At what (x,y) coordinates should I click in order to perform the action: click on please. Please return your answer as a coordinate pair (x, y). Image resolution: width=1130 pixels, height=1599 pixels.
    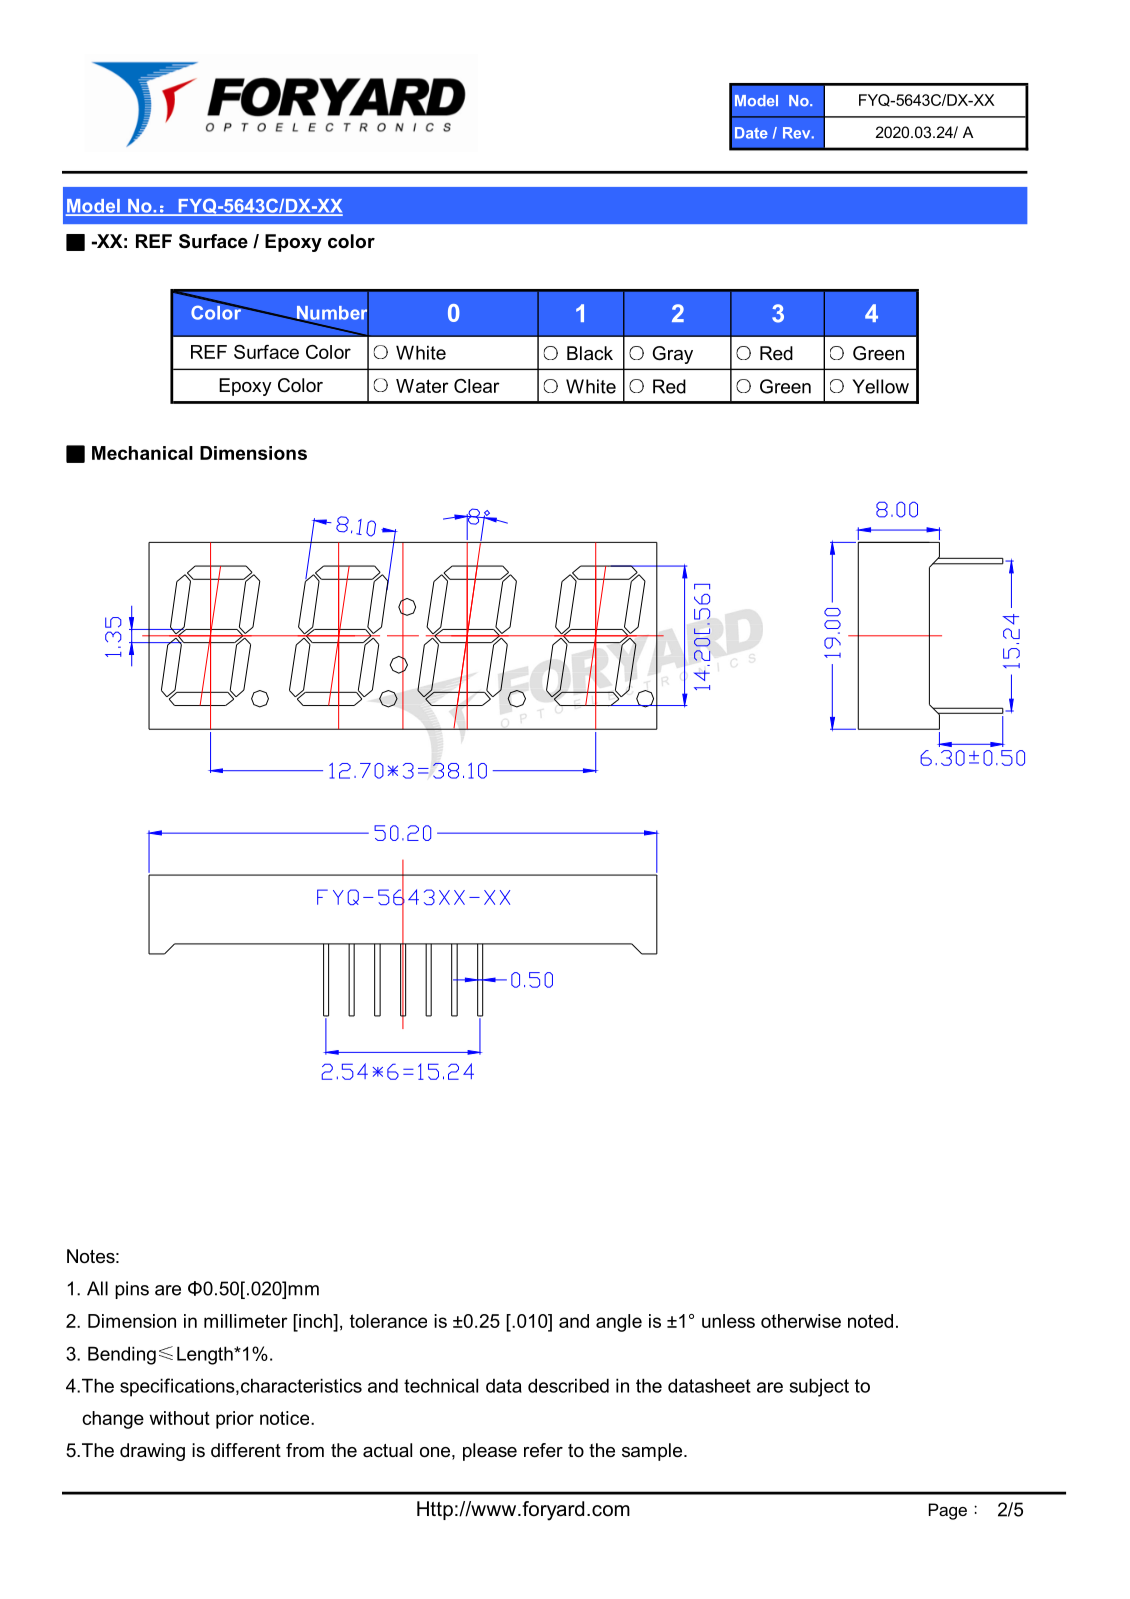
    Looking at the image, I should click on (490, 1452).
